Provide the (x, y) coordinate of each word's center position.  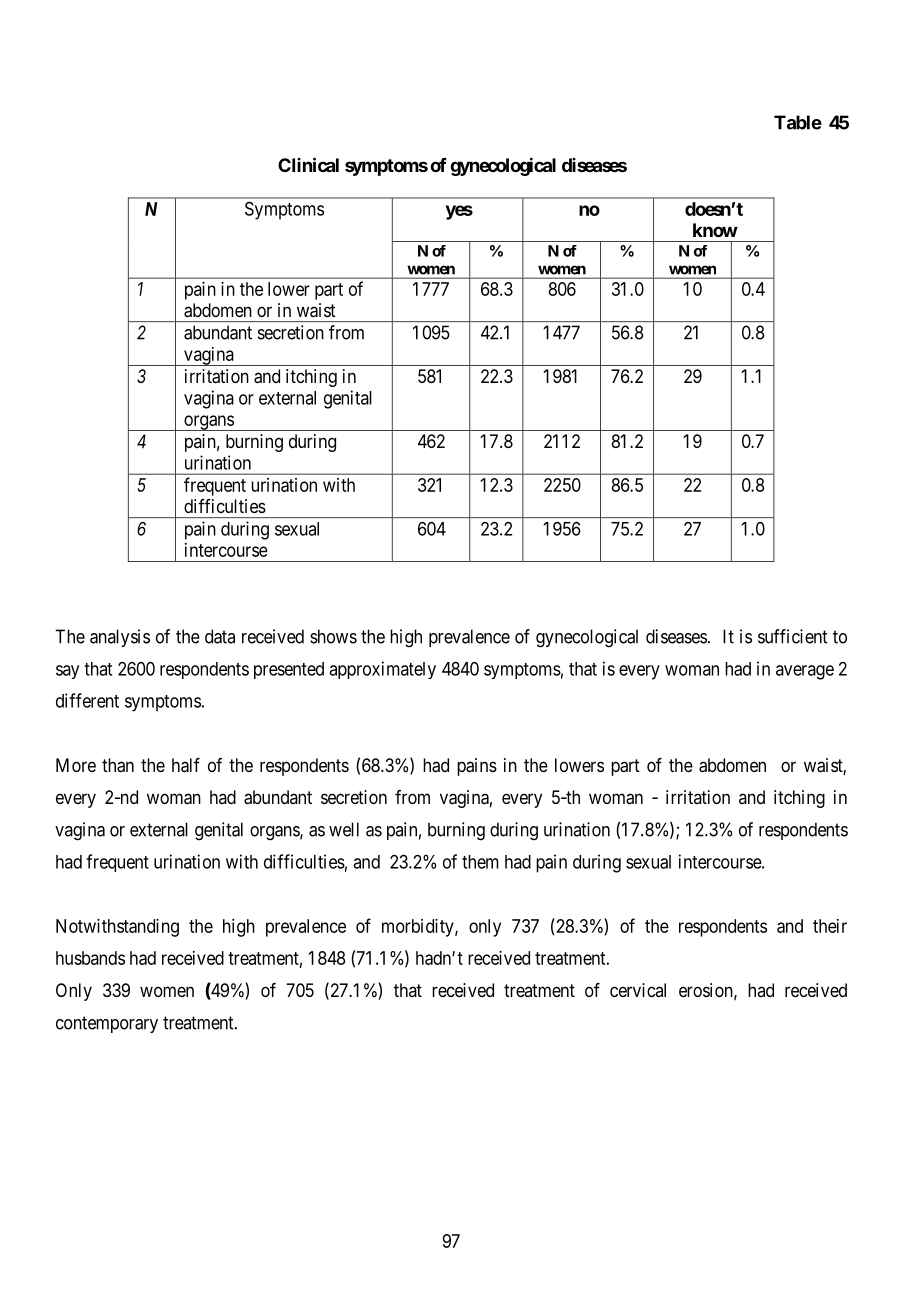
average (805, 672)
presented (289, 670)
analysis (120, 638)
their (830, 926)
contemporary (107, 1024)
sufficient (792, 636)
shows (333, 636)
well (344, 829)
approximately (382, 670)
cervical (638, 990)
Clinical (308, 164)
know (715, 230)
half (186, 765)
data (220, 636)
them (480, 862)
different (87, 700)
